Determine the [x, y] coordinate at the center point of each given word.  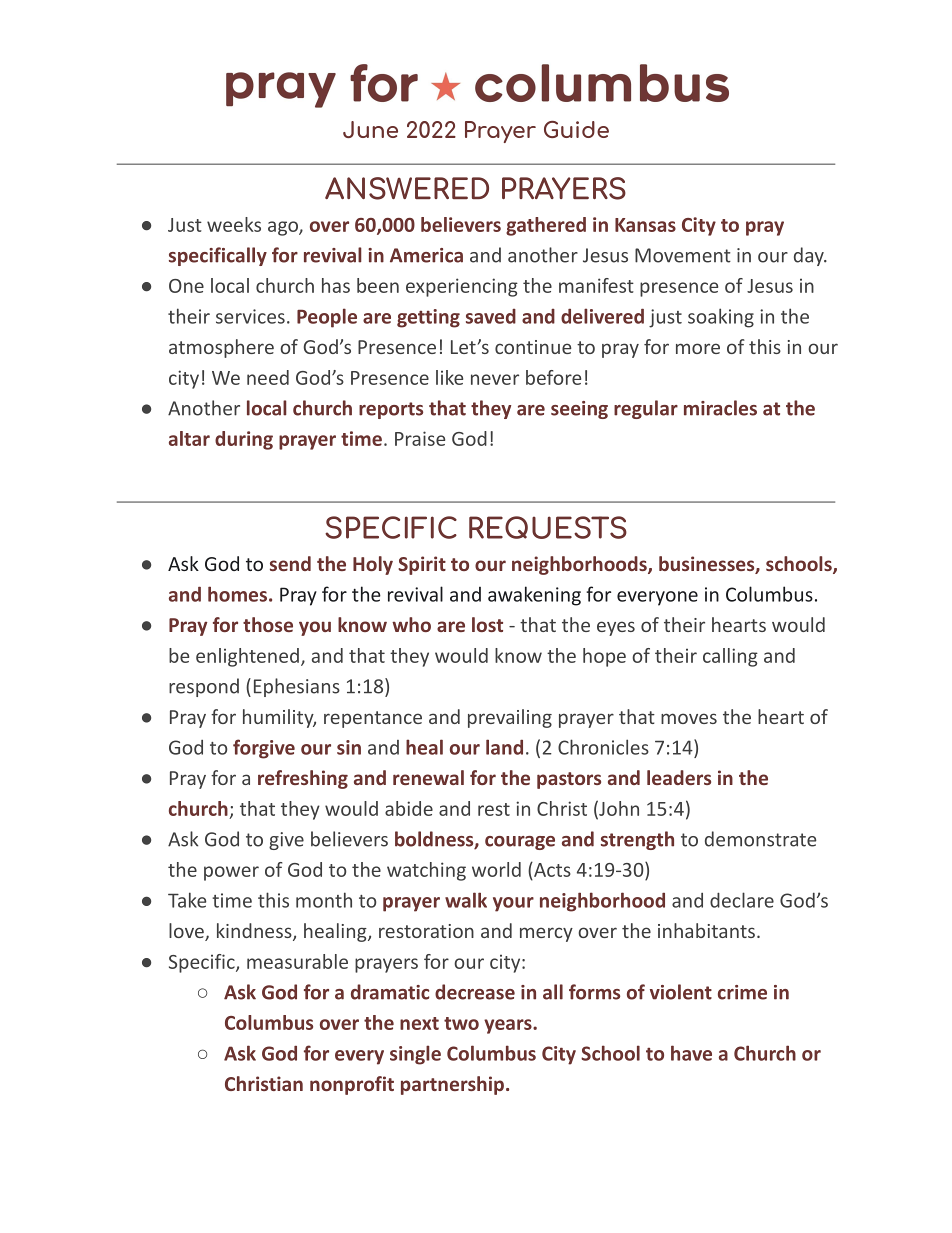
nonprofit [352, 1085]
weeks [234, 224]
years [509, 1026]
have [691, 1053]
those [268, 624]
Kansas [645, 225]
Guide [576, 129]
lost [487, 624]
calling [730, 657]
